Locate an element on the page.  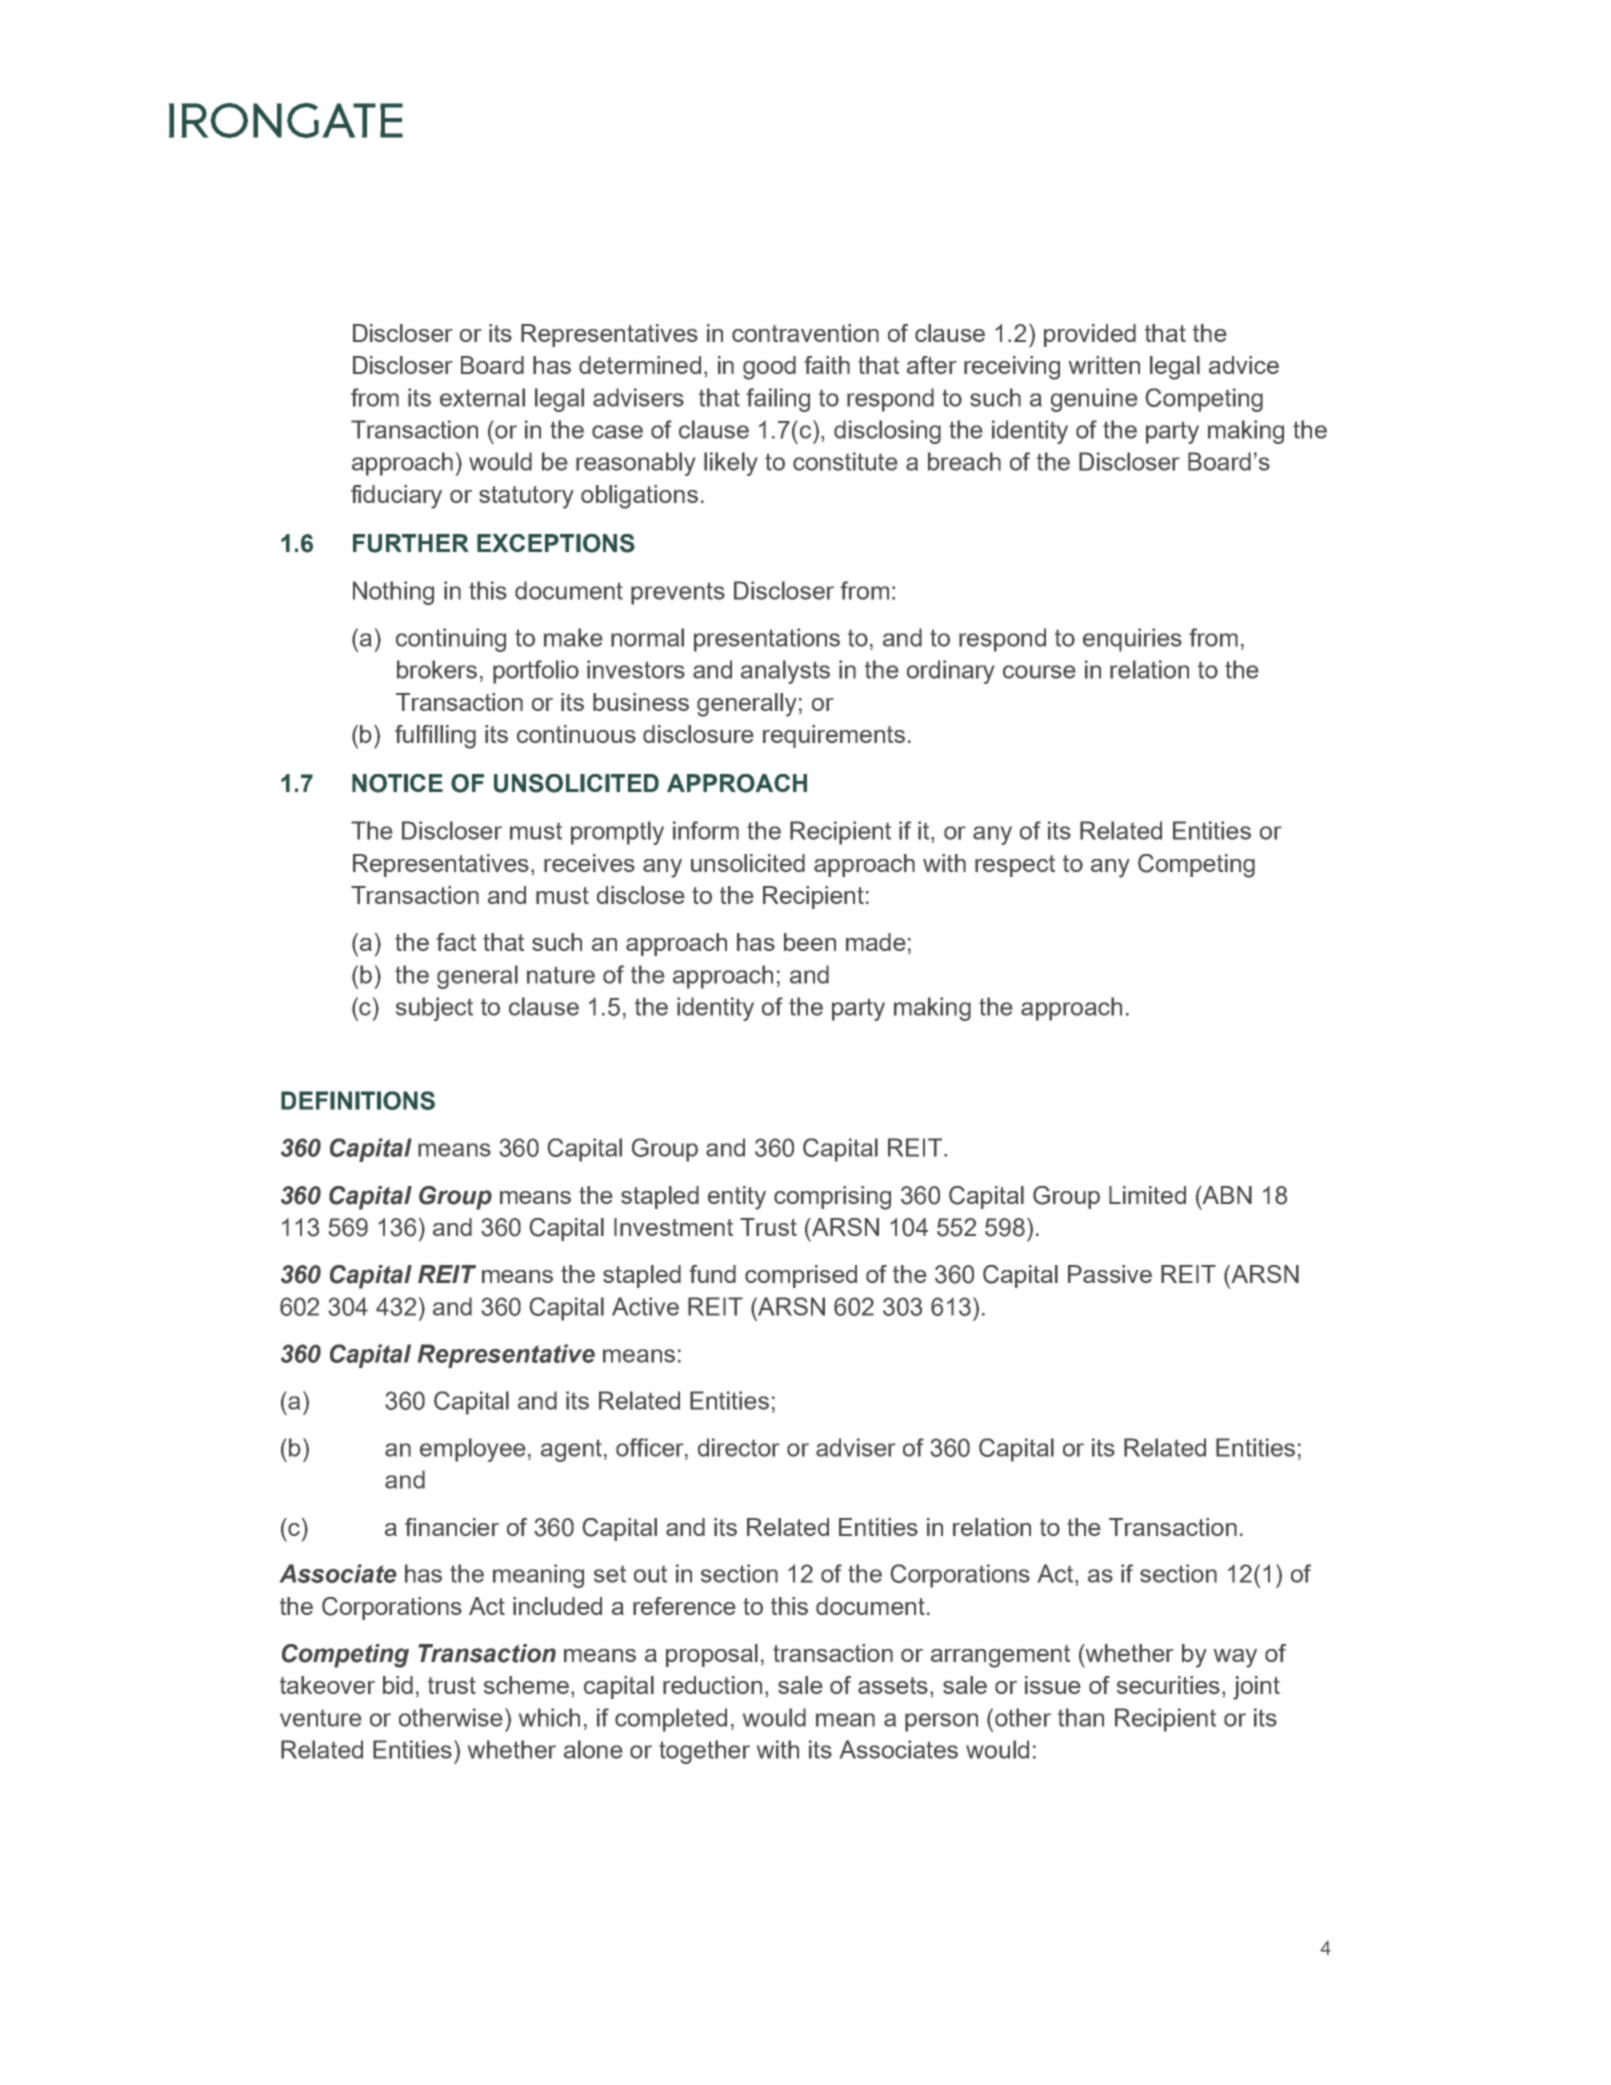
securities is located at coordinates (1168, 1685).
